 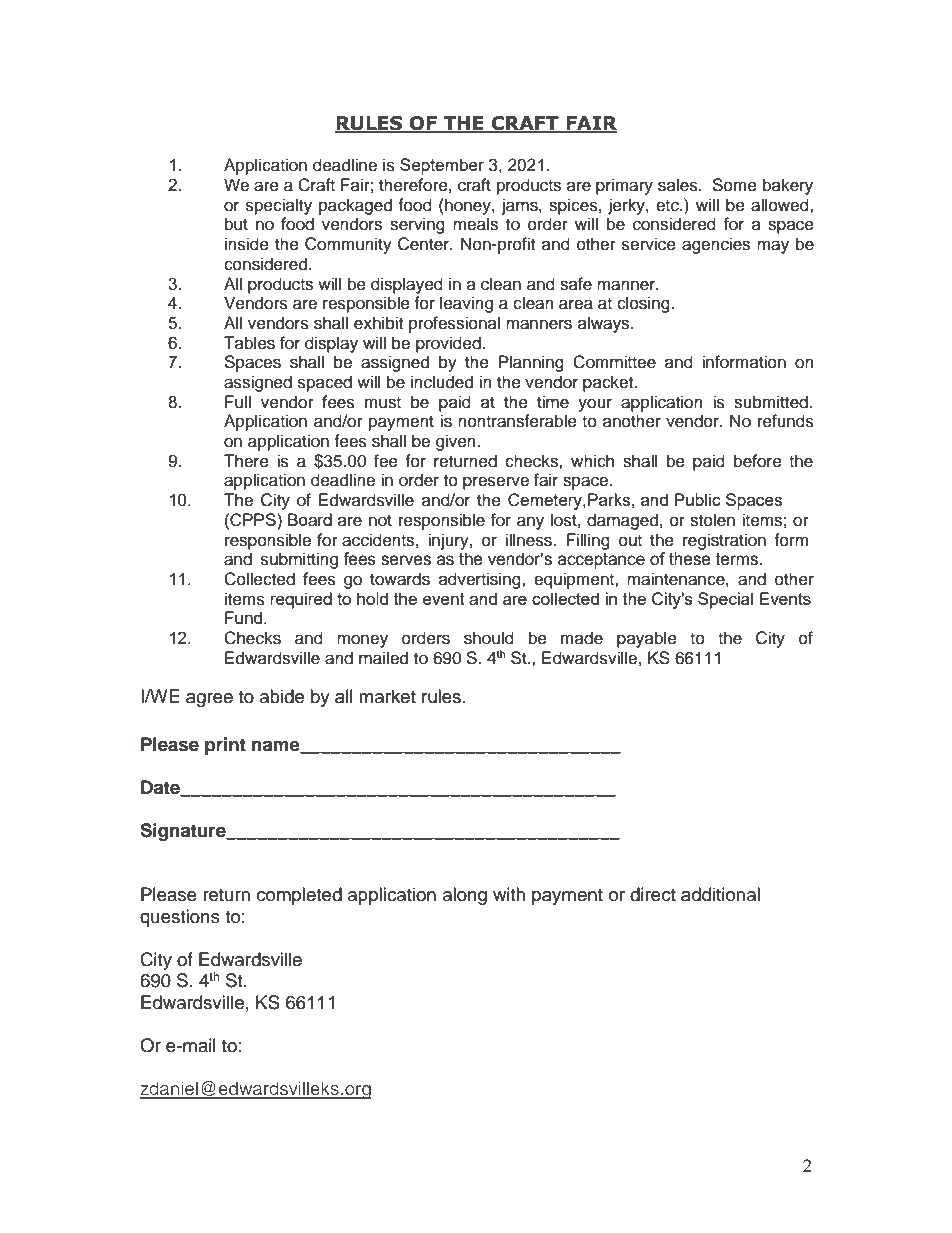 What do you see at coordinates (489, 638) in the screenshot?
I see `should` at bounding box center [489, 638].
